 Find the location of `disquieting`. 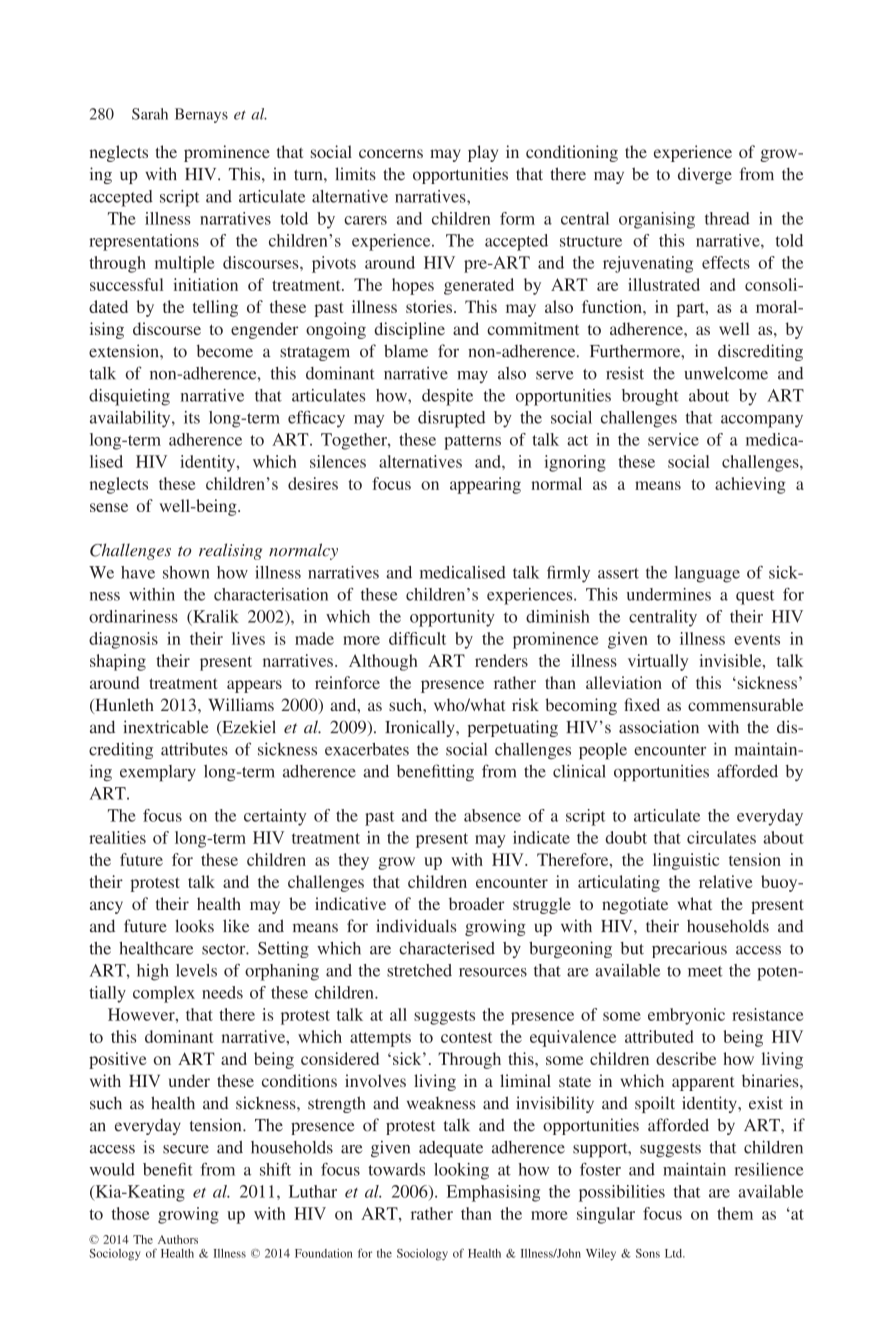

disquieting is located at coordinates (129, 397).
